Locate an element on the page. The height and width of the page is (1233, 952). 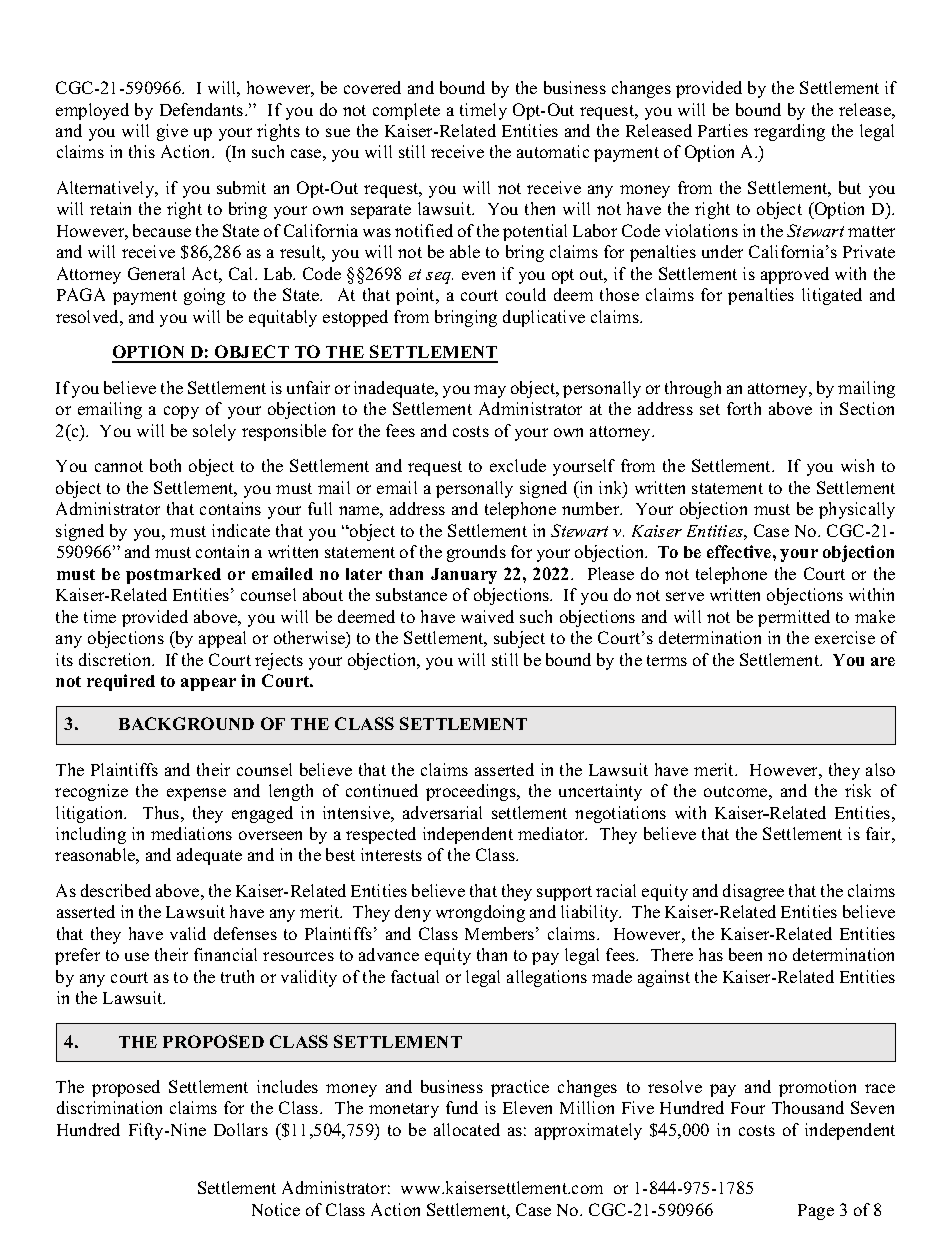
Dollars is located at coordinates (241, 1129).
